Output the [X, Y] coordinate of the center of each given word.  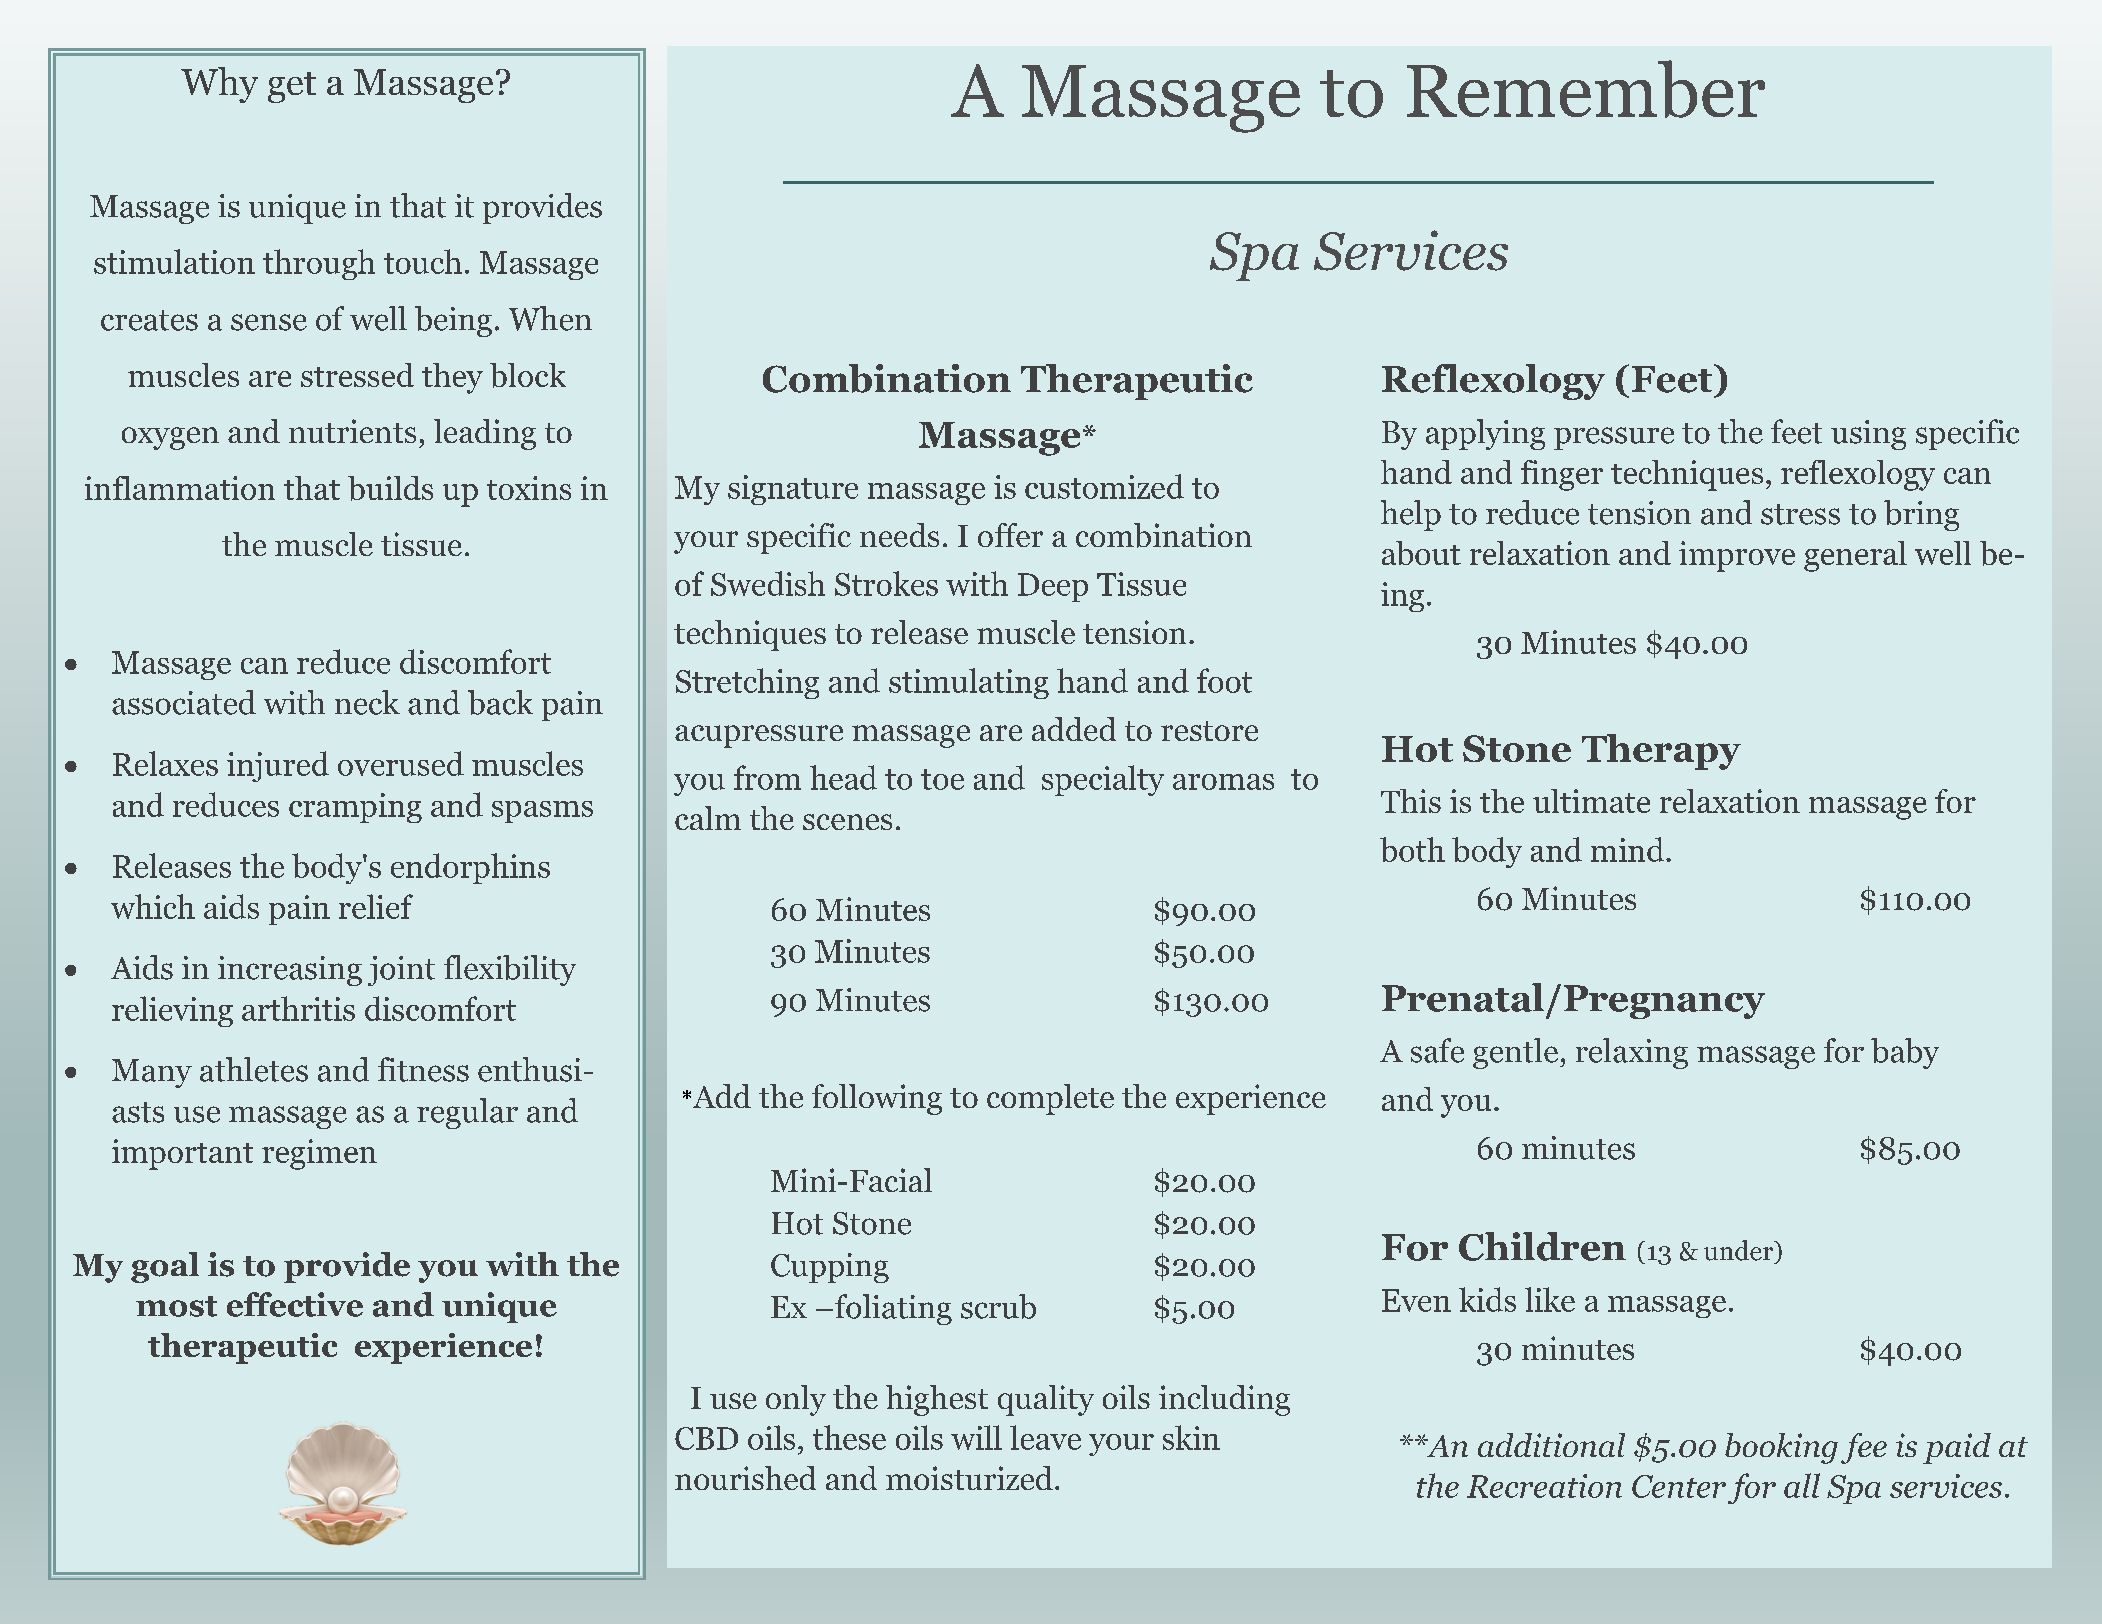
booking [1781, 1448]
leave [1045, 1437]
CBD [706, 1438]
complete [1050, 1099]
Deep [1053, 587]
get [292, 87]
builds [390, 488]
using [1868, 435]
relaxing [1632, 1053]
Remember [1586, 89]
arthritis [298, 1008]
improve [1737, 556]
